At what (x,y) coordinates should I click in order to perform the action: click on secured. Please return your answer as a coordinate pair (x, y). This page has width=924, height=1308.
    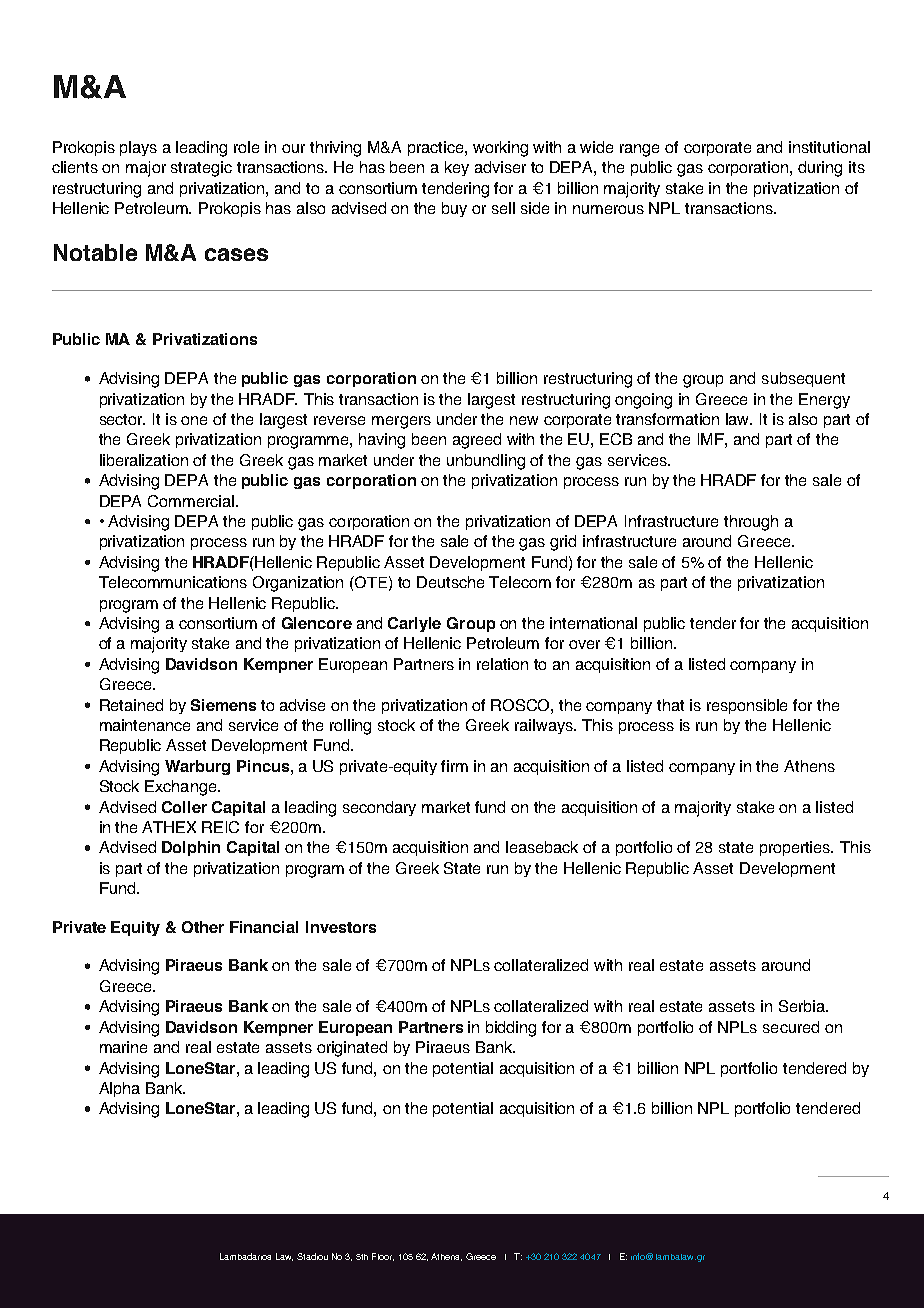
    Looking at the image, I should click on (791, 1027).
